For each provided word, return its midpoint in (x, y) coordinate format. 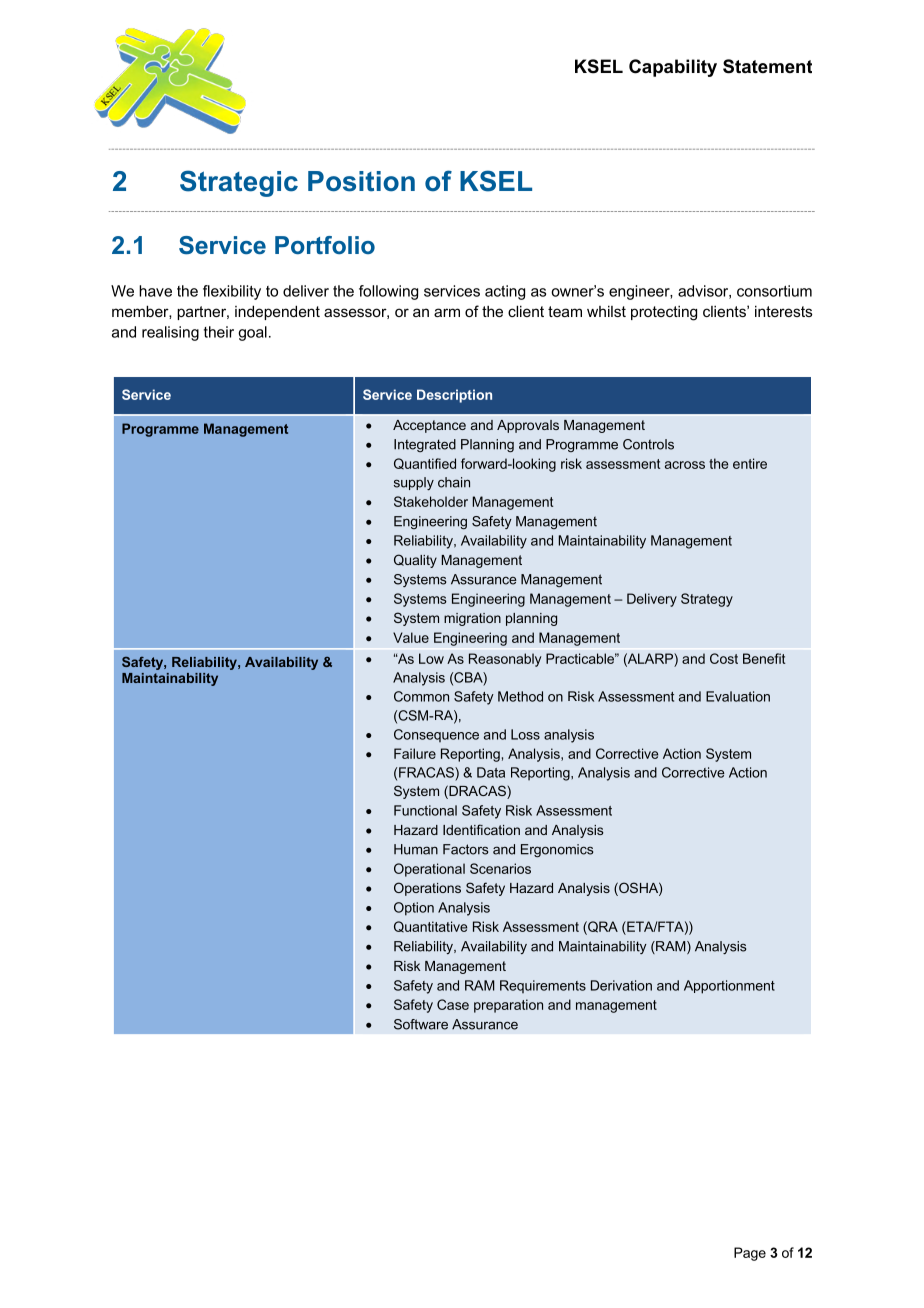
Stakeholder (431, 501)
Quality (415, 561)
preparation (508, 1006)
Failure (415, 753)
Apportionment (729, 987)
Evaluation (738, 696)
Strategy (707, 600)
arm (447, 312)
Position (361, 181)
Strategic (239, 183)
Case (453, 1004)
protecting (664, 313)
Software (421, 1024)
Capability (673, 68)
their (219, 332)
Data (491, 772)
